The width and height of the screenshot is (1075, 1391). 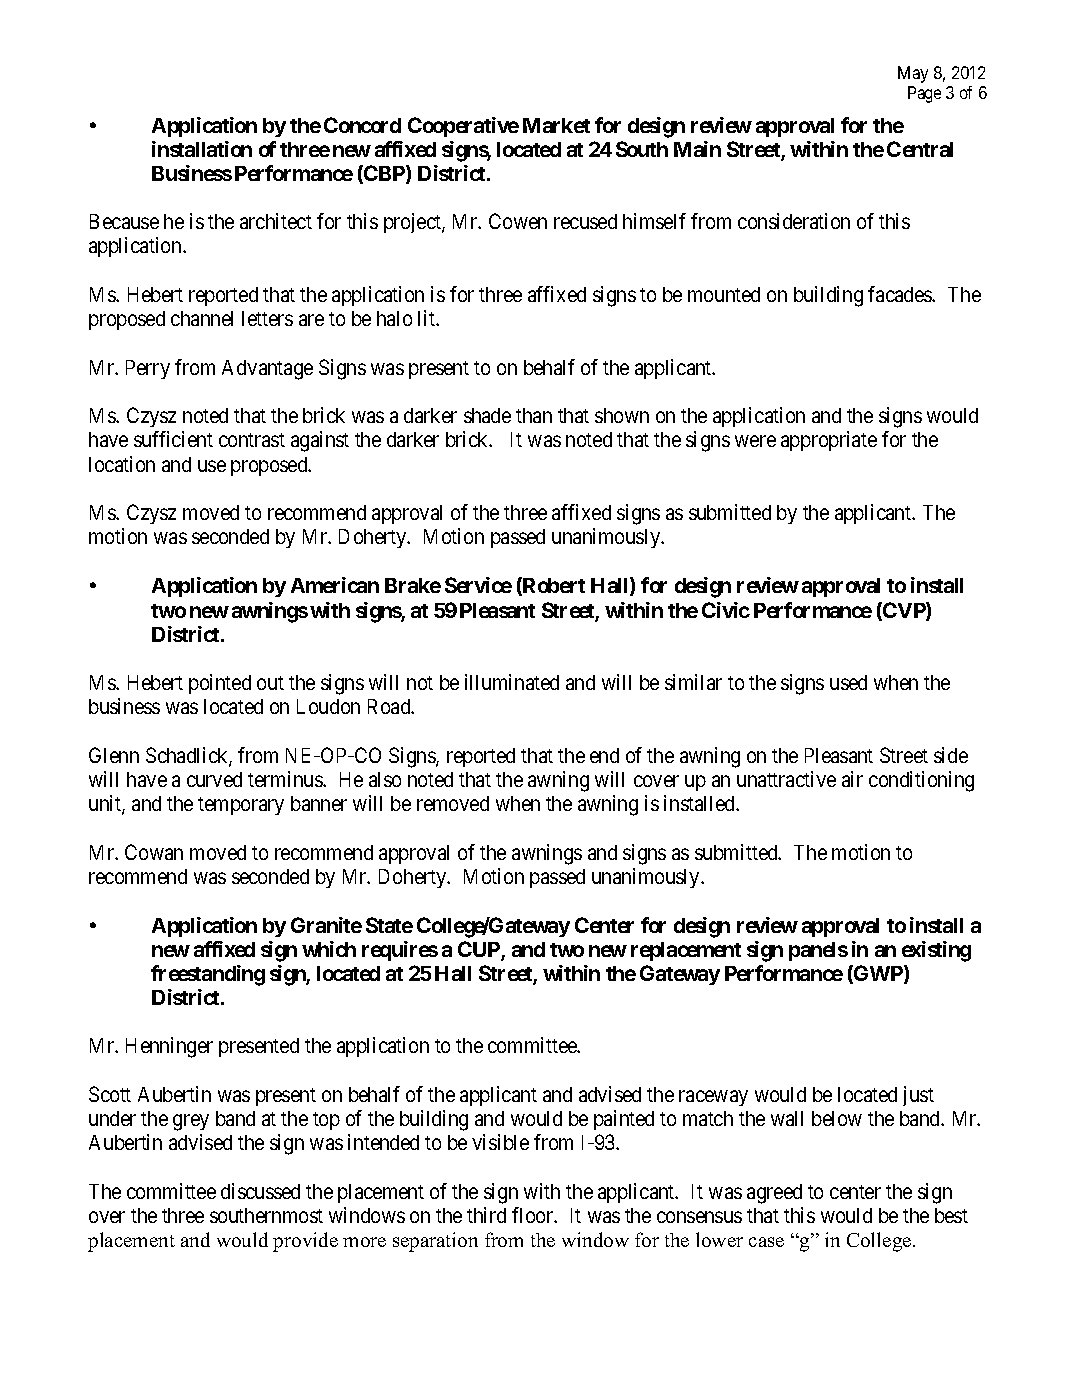 I want to click on illuminated, so click(x=512, y=682).
